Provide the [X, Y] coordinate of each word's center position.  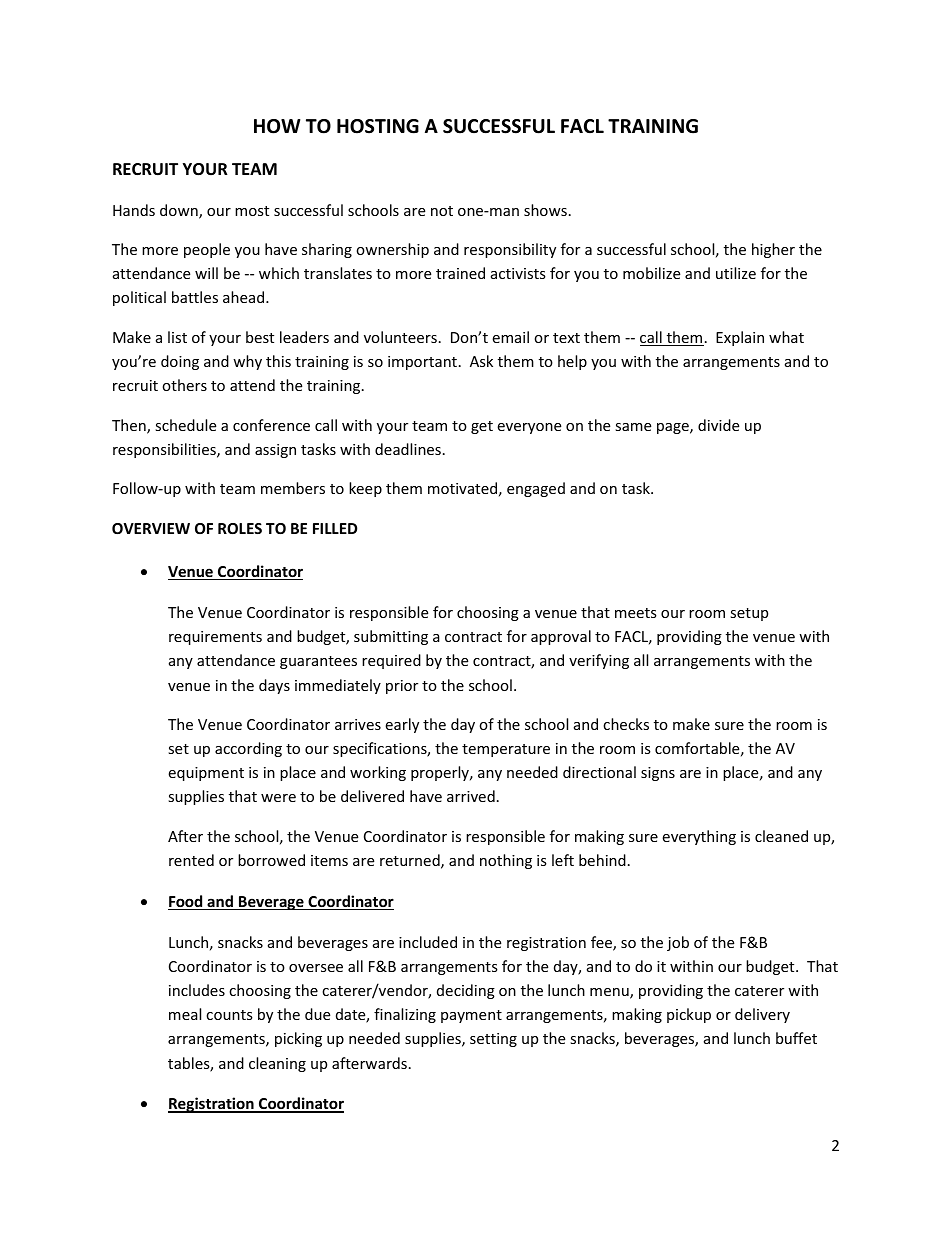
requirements [215, 638]
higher [773, 250]
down [180, 211]
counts [229, 1015]
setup [749, 614]
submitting [391, 637]
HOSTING [378, 126]
